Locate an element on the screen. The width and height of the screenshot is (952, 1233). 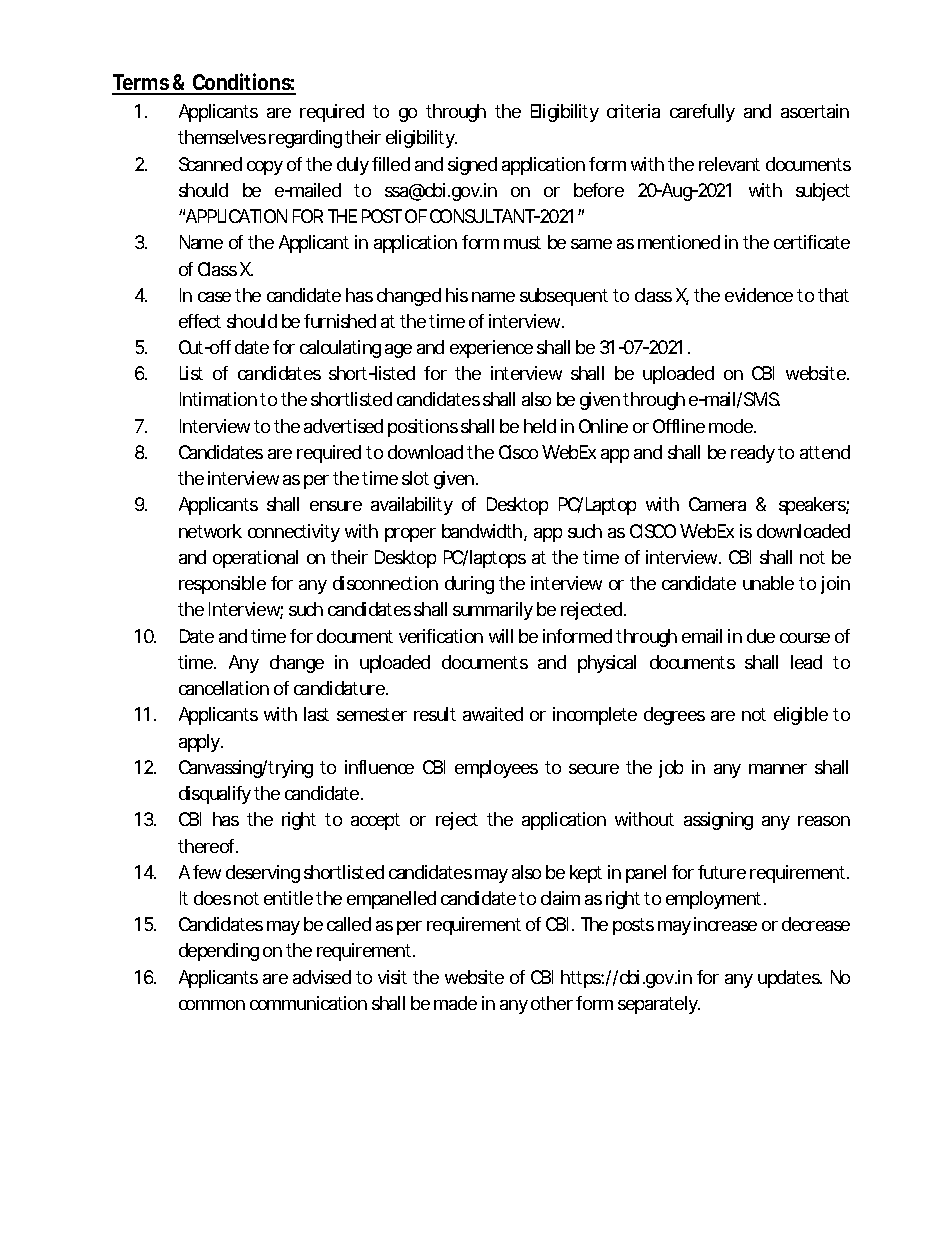
eligible is located at coordinates (801, 716).
